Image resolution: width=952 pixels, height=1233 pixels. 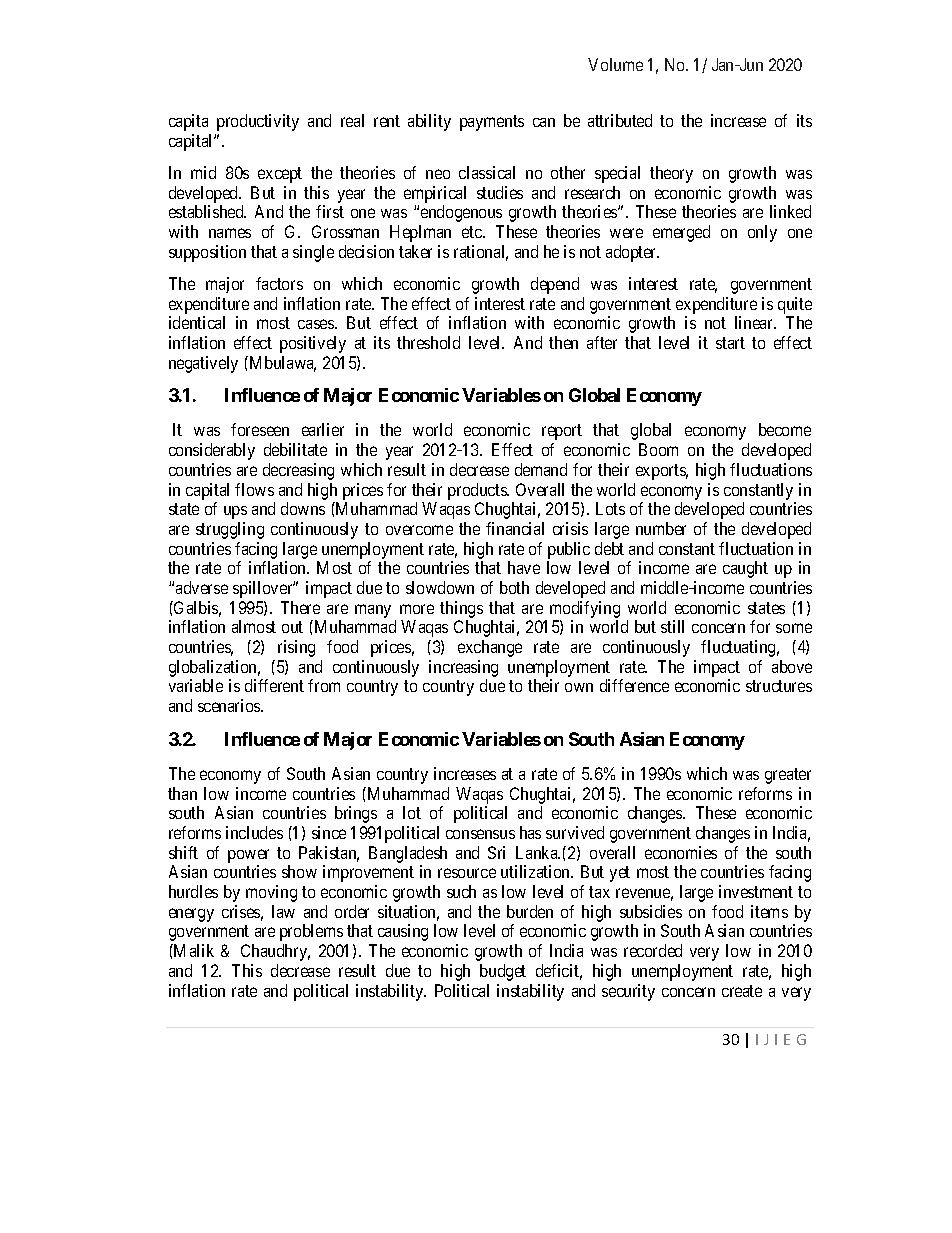 I want to click on consensus, so click(x=480, y=834).
